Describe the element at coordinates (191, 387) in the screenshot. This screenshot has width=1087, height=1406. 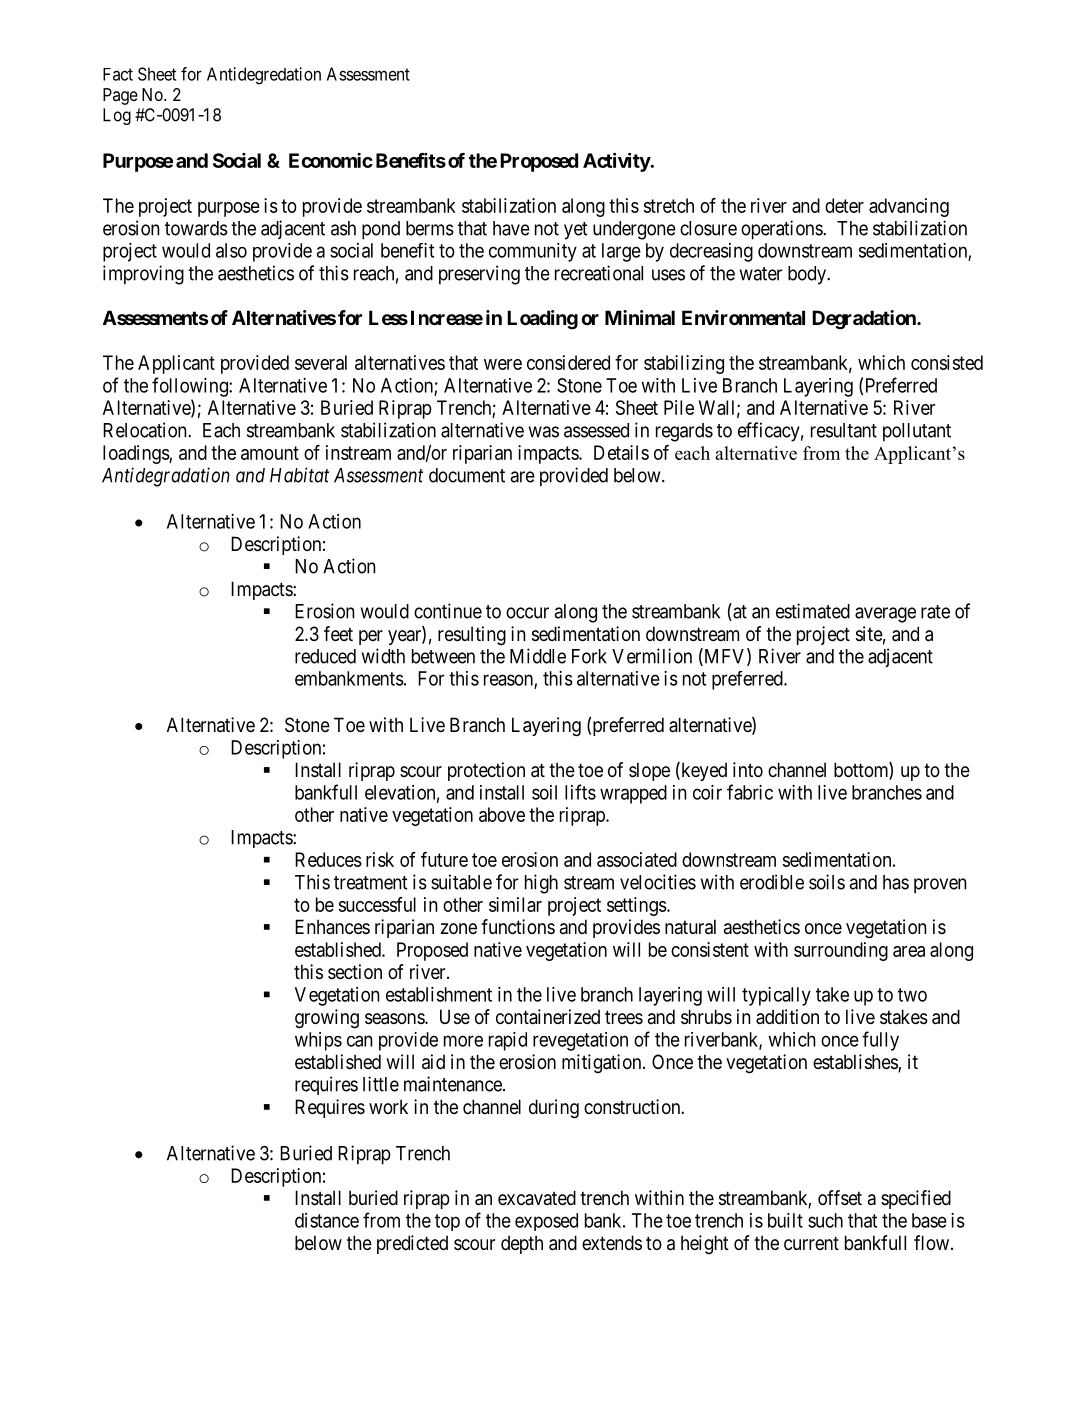
I see `following` at that location.
